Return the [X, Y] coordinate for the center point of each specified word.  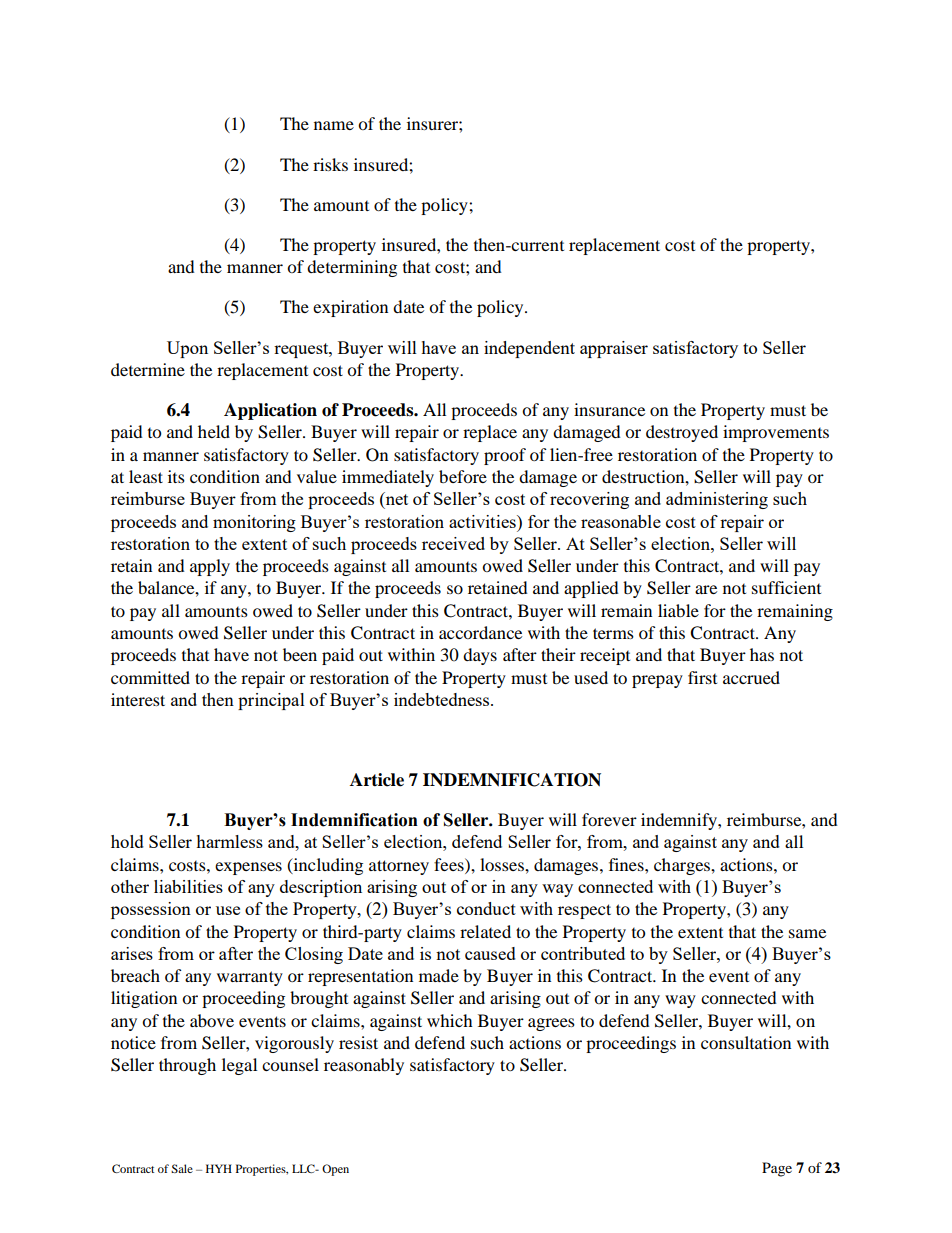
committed [150, 677]
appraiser [614, 349]
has [762, 654]
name [334, 125]
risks [330, 164]
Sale [182, 1168]
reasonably [364, 1066]
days [480, 656]
